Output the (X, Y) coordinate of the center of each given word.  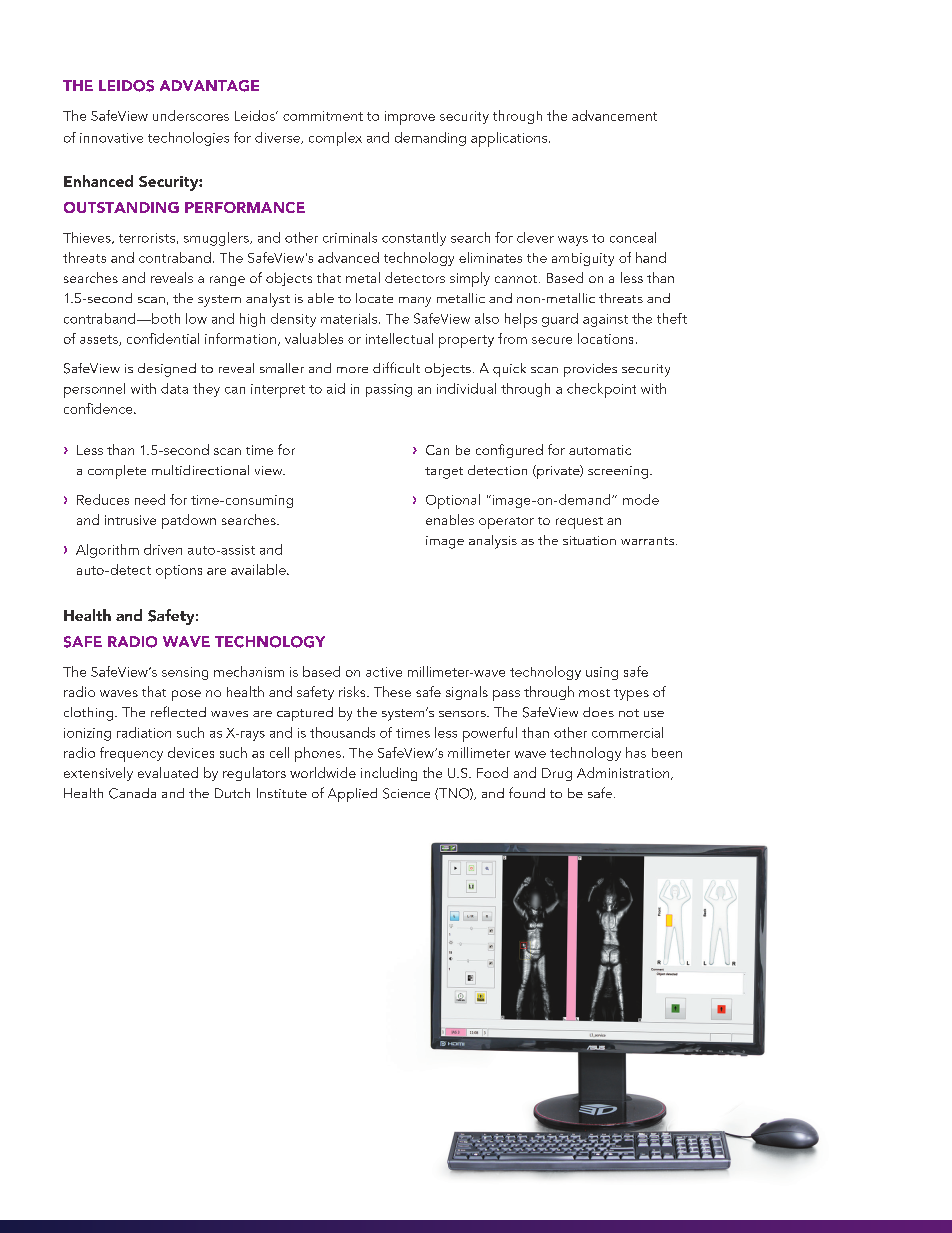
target (444, 473)
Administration (624, 773)
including (389, 774)
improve (410, 118)
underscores (191, 115)
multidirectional (200, 470)
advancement (614, 115)
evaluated (168, 772)
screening (619, 472)
